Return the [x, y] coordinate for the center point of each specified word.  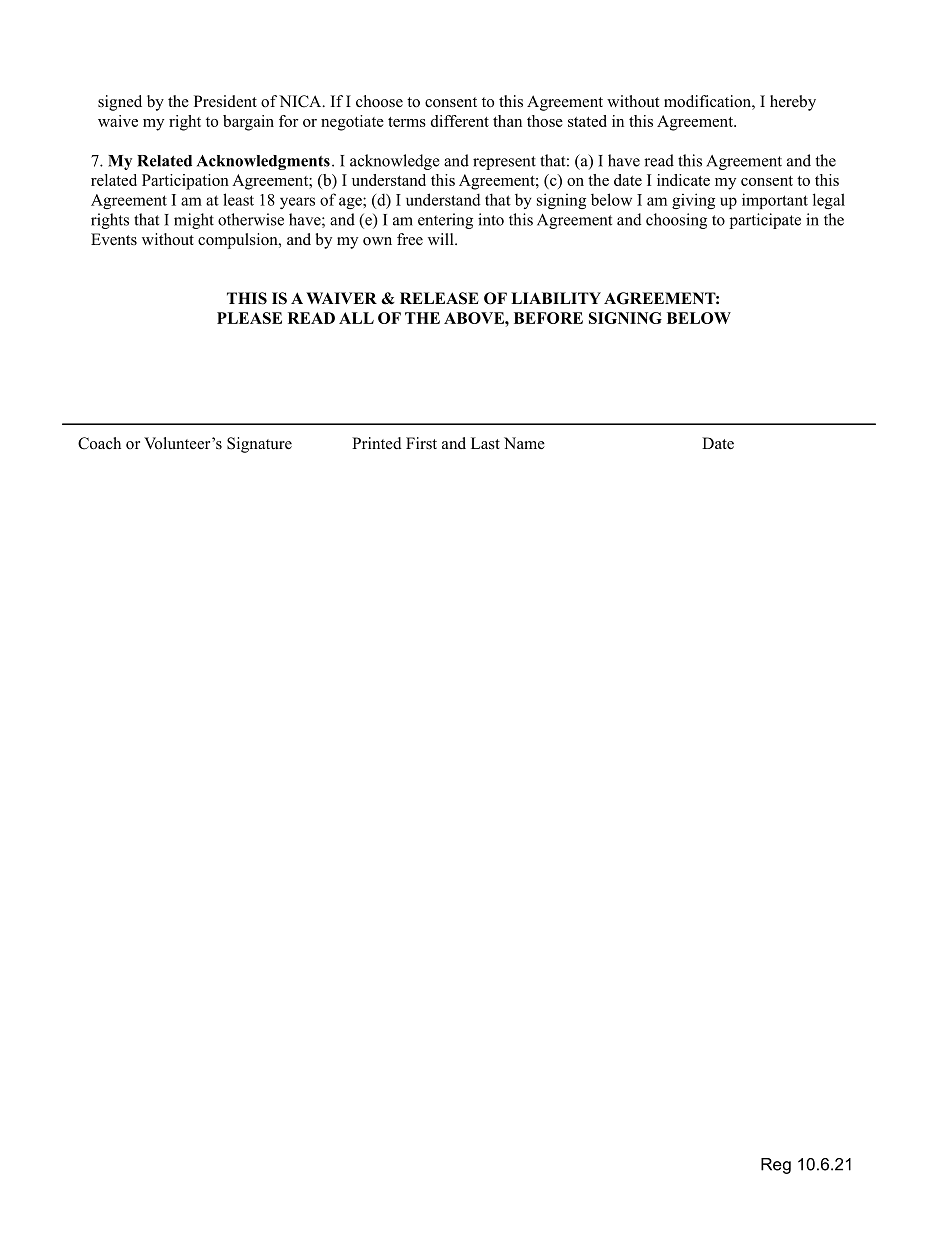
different [460, 121]
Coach [99, 443]
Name [524, 443]
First [421, 443]
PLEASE [249, 318]
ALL [356, 318]
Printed [377, 443]
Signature [259, 445]
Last [485, 443]
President [225, 101]
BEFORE [548, 318]
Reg [776, 1166]
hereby [793, 103]
